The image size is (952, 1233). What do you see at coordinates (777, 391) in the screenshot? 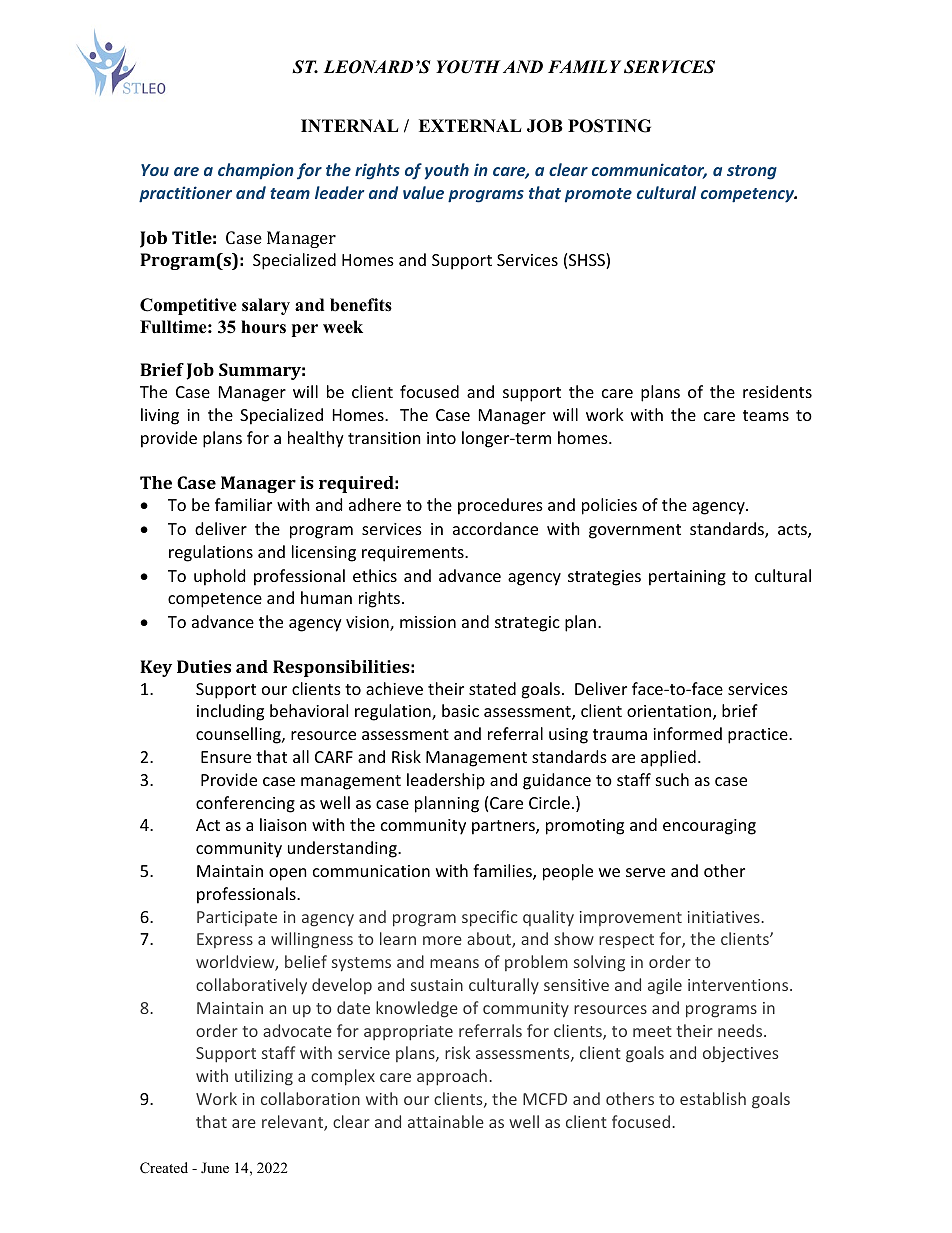
I see `residents` at bounding box center [777, 391].
